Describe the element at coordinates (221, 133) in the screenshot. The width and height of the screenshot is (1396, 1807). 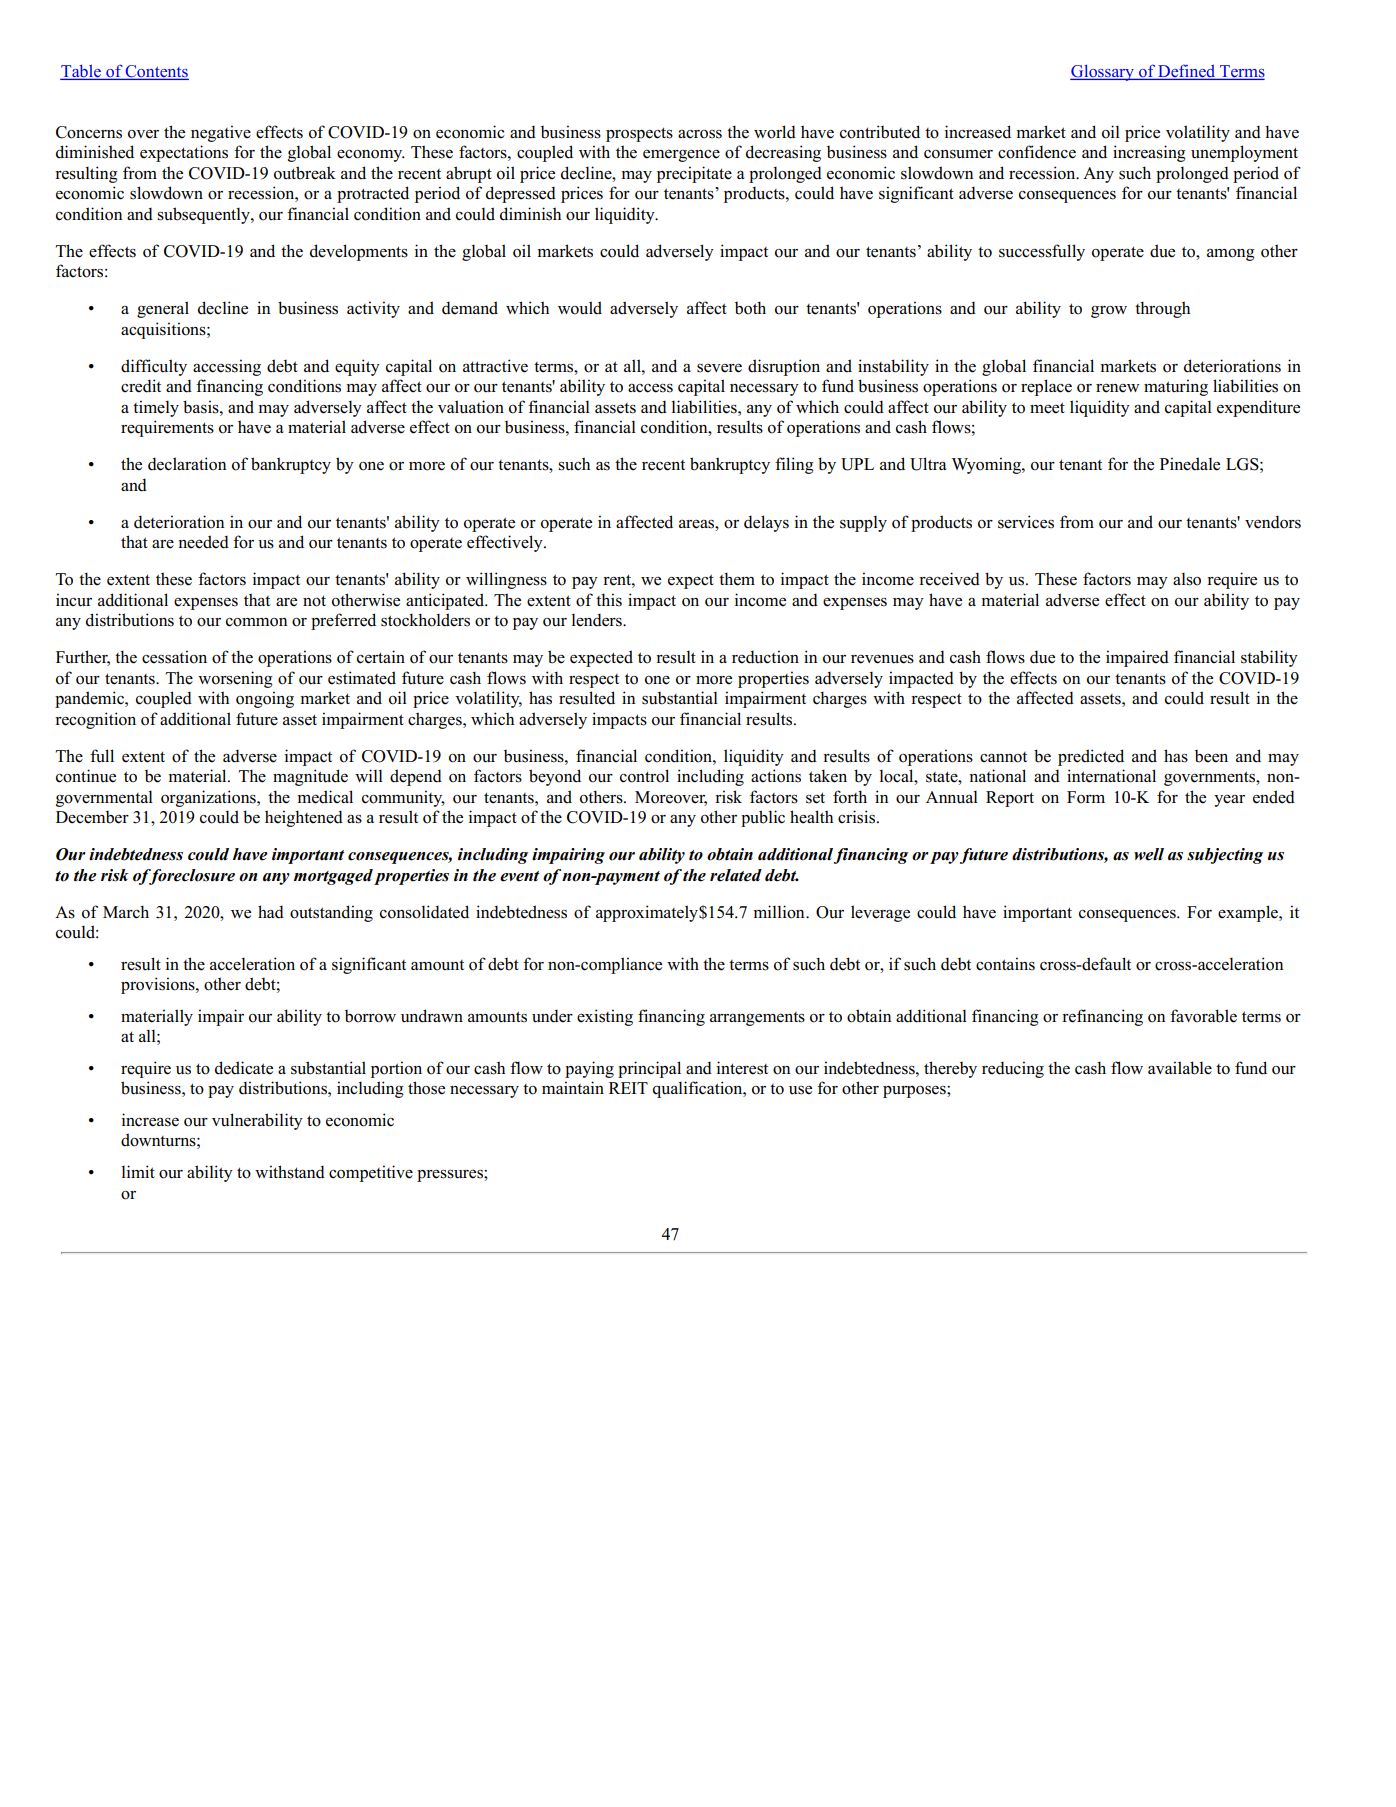
I see `negative` at that location.
